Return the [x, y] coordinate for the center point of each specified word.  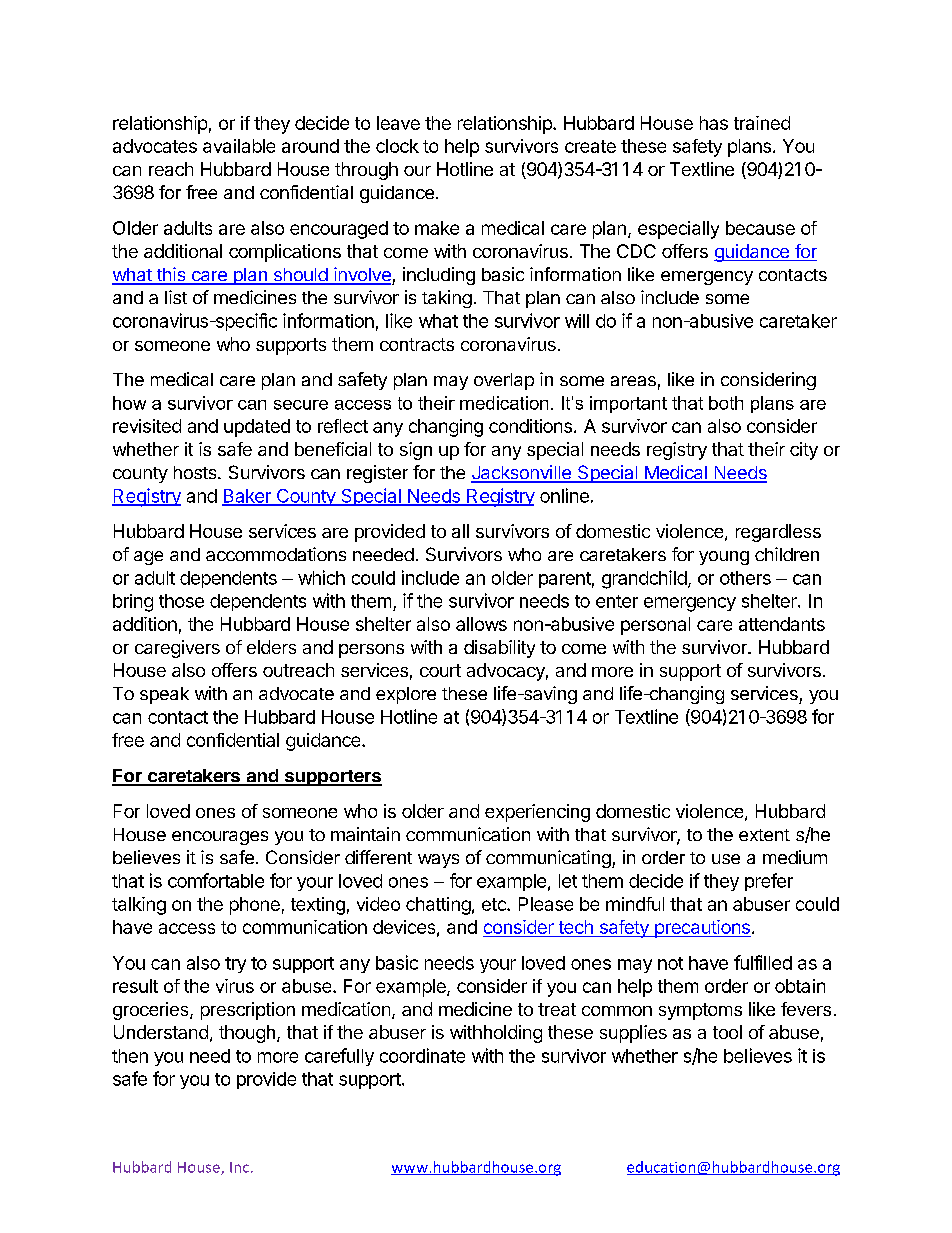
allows [481, 624]
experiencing [537, 813]
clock [397, 146]
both [726, 403]
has [714, 123]
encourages [220, 838]
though [247, 1034]
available [239, 146]
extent [764, 835]
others [745, 578]
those [181, 601]
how [129, 403]
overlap [504, 381]
